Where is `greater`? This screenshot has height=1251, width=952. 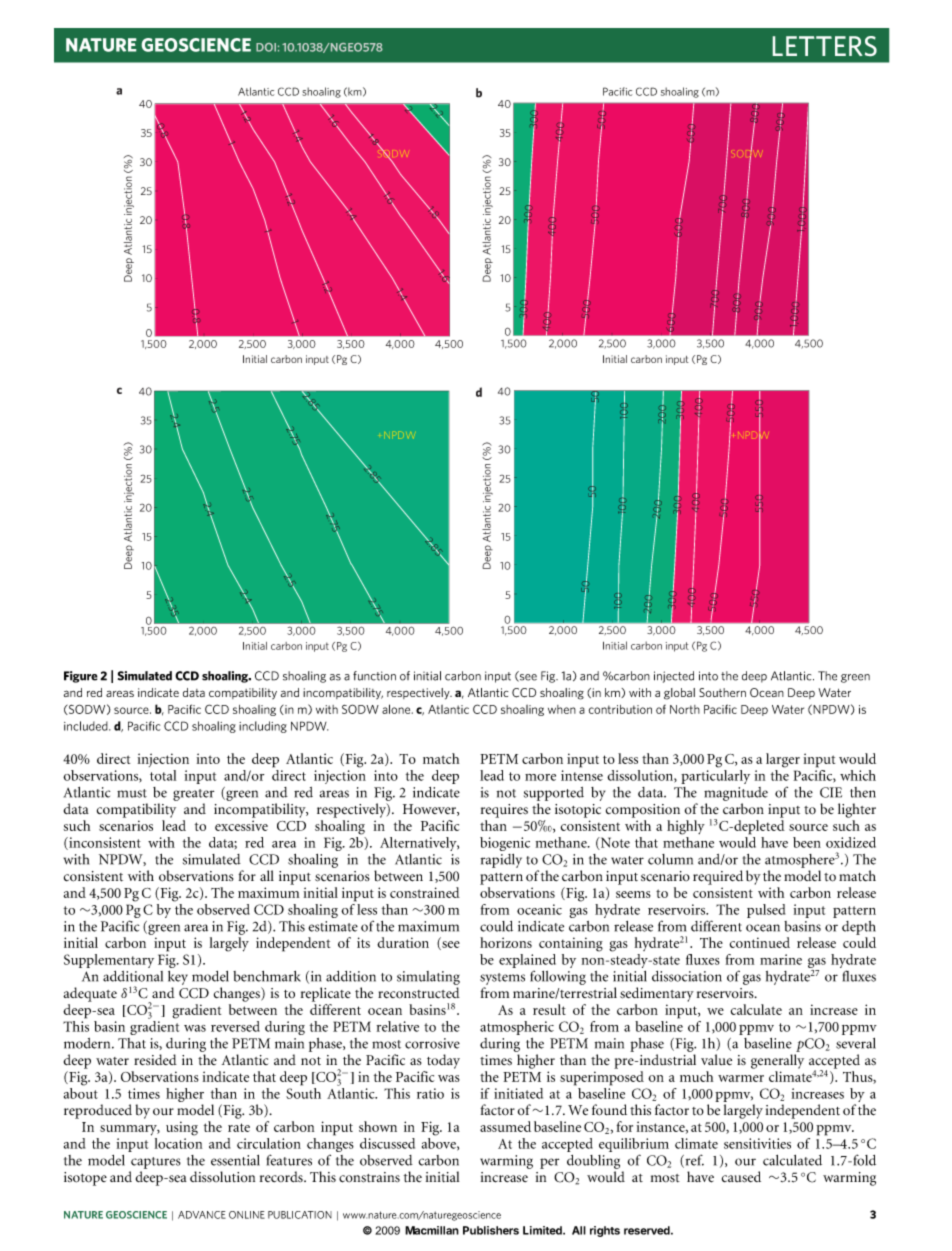
greater is located at coordinates (193, 795).
